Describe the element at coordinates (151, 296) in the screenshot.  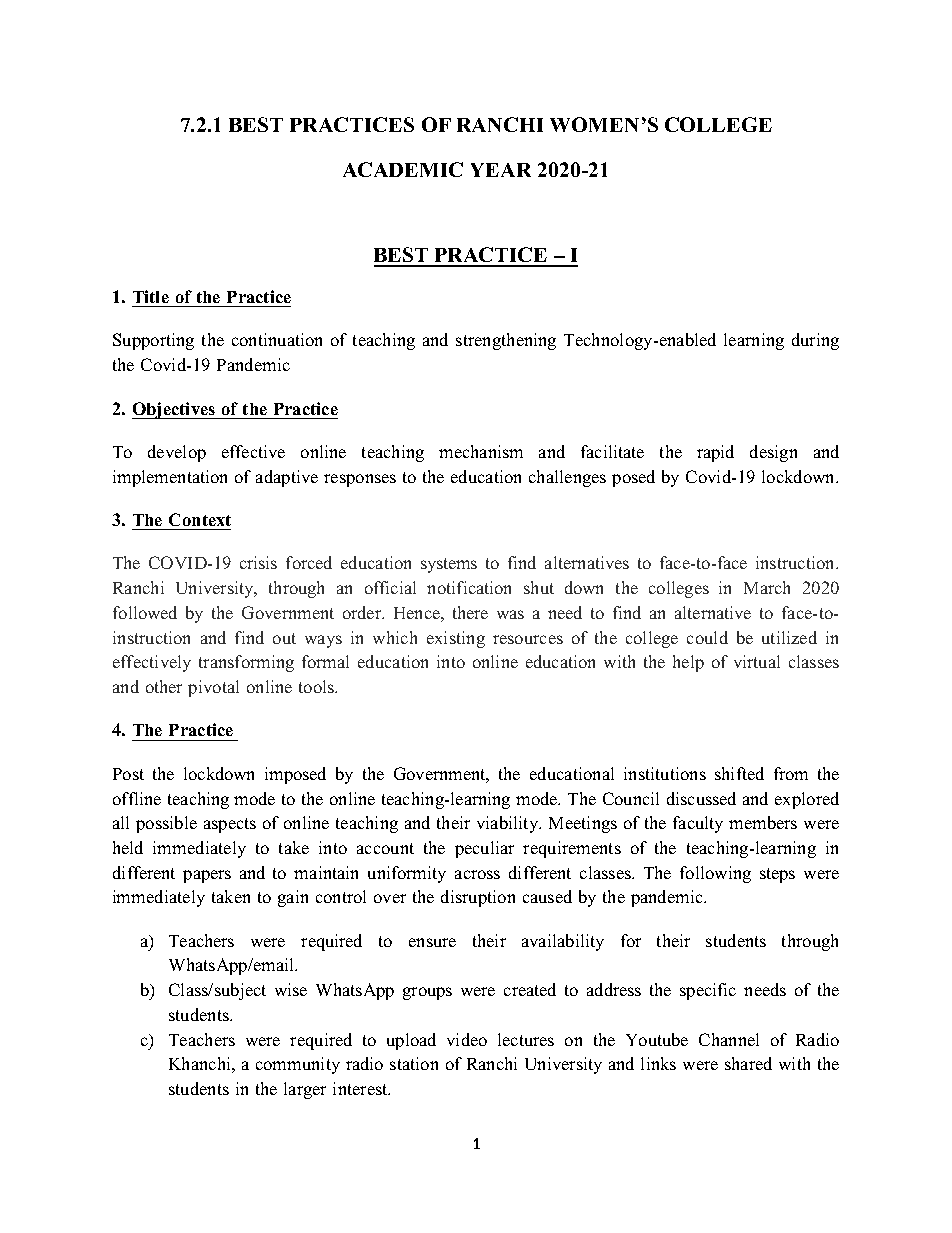
I see `Title` at that location.
